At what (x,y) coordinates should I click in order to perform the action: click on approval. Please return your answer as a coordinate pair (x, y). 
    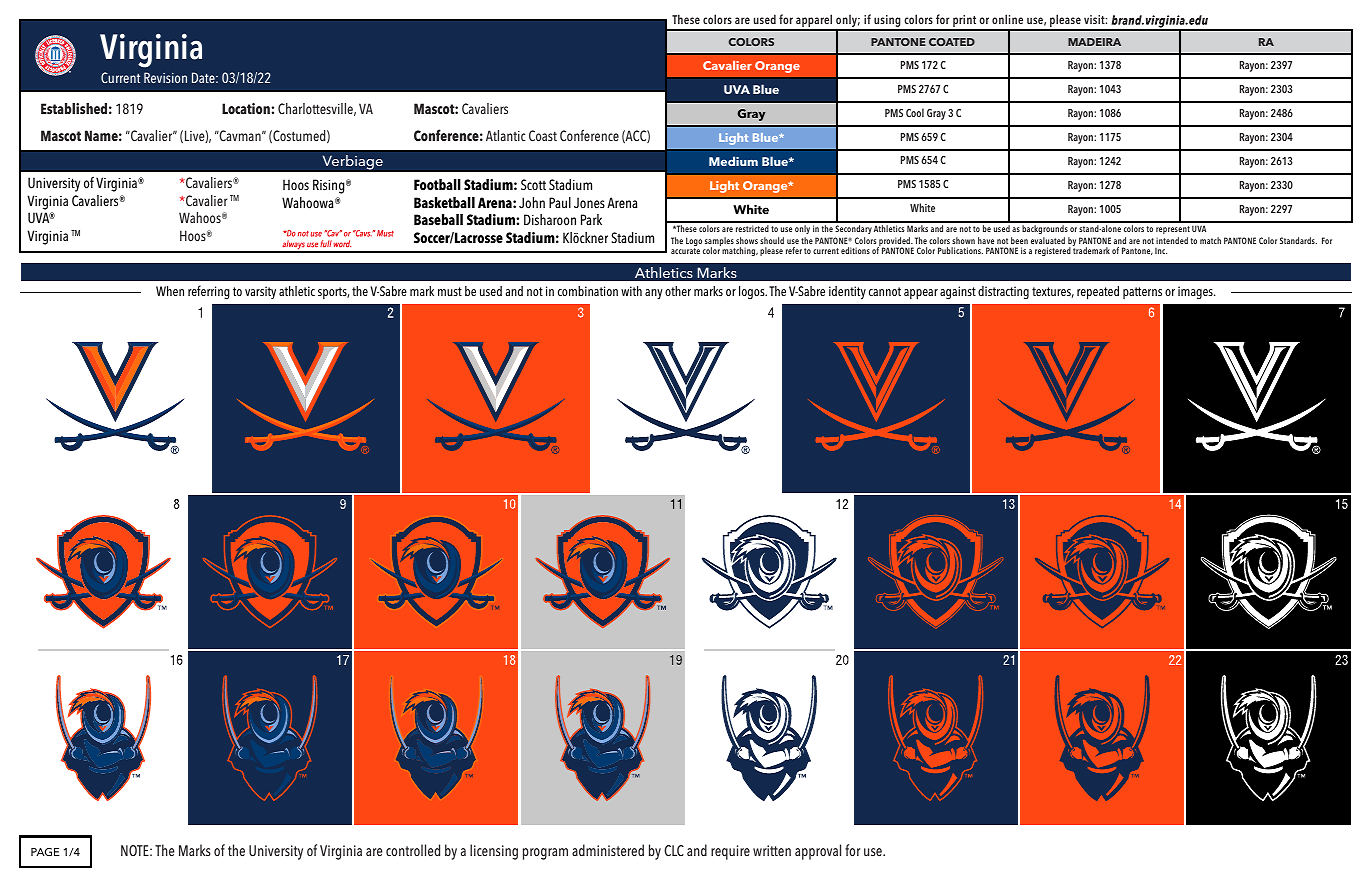
    Looking at the image, I should click on (818, 852).
